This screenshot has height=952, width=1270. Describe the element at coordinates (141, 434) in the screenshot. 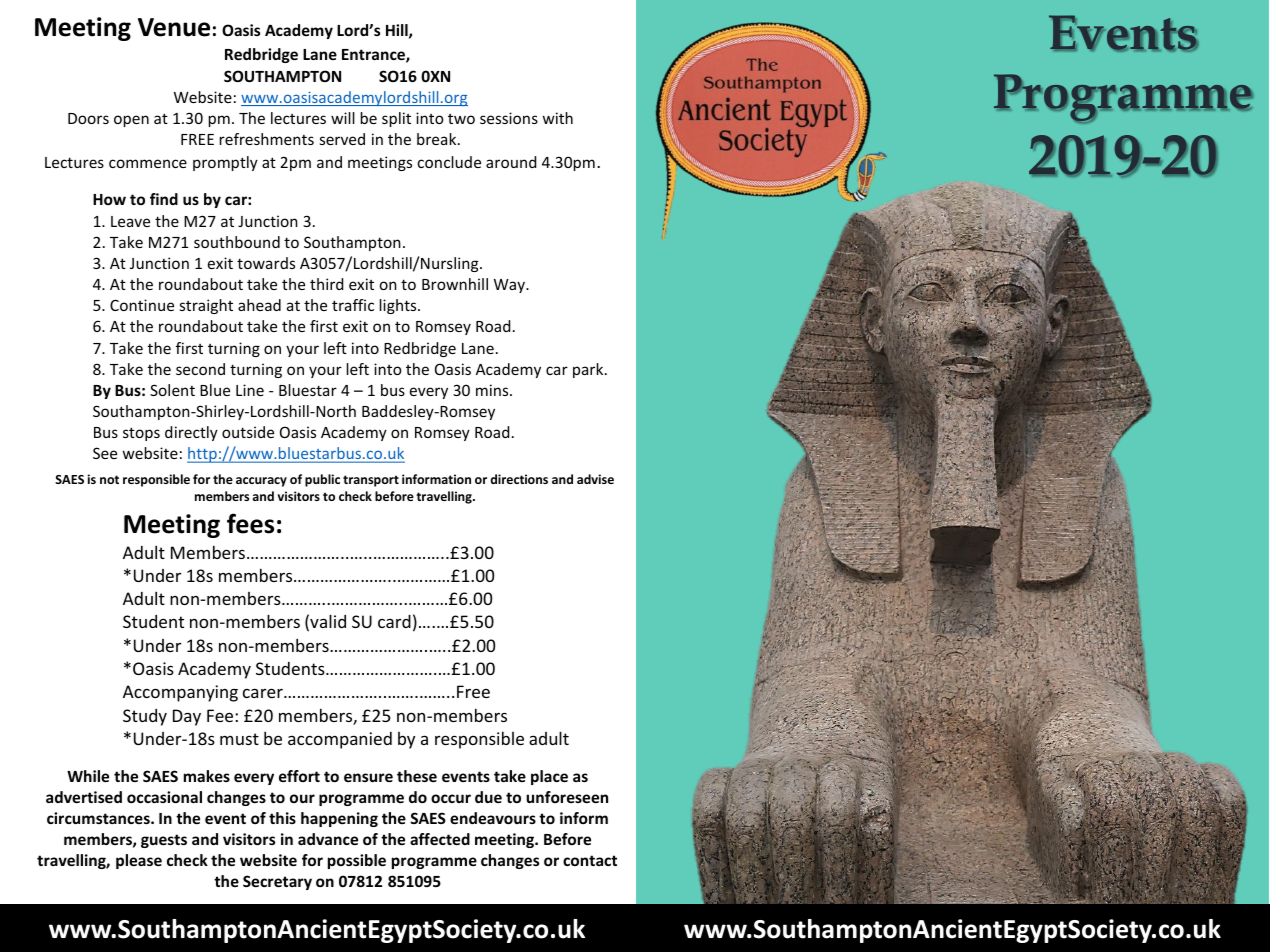

I see `stops` at that location.
